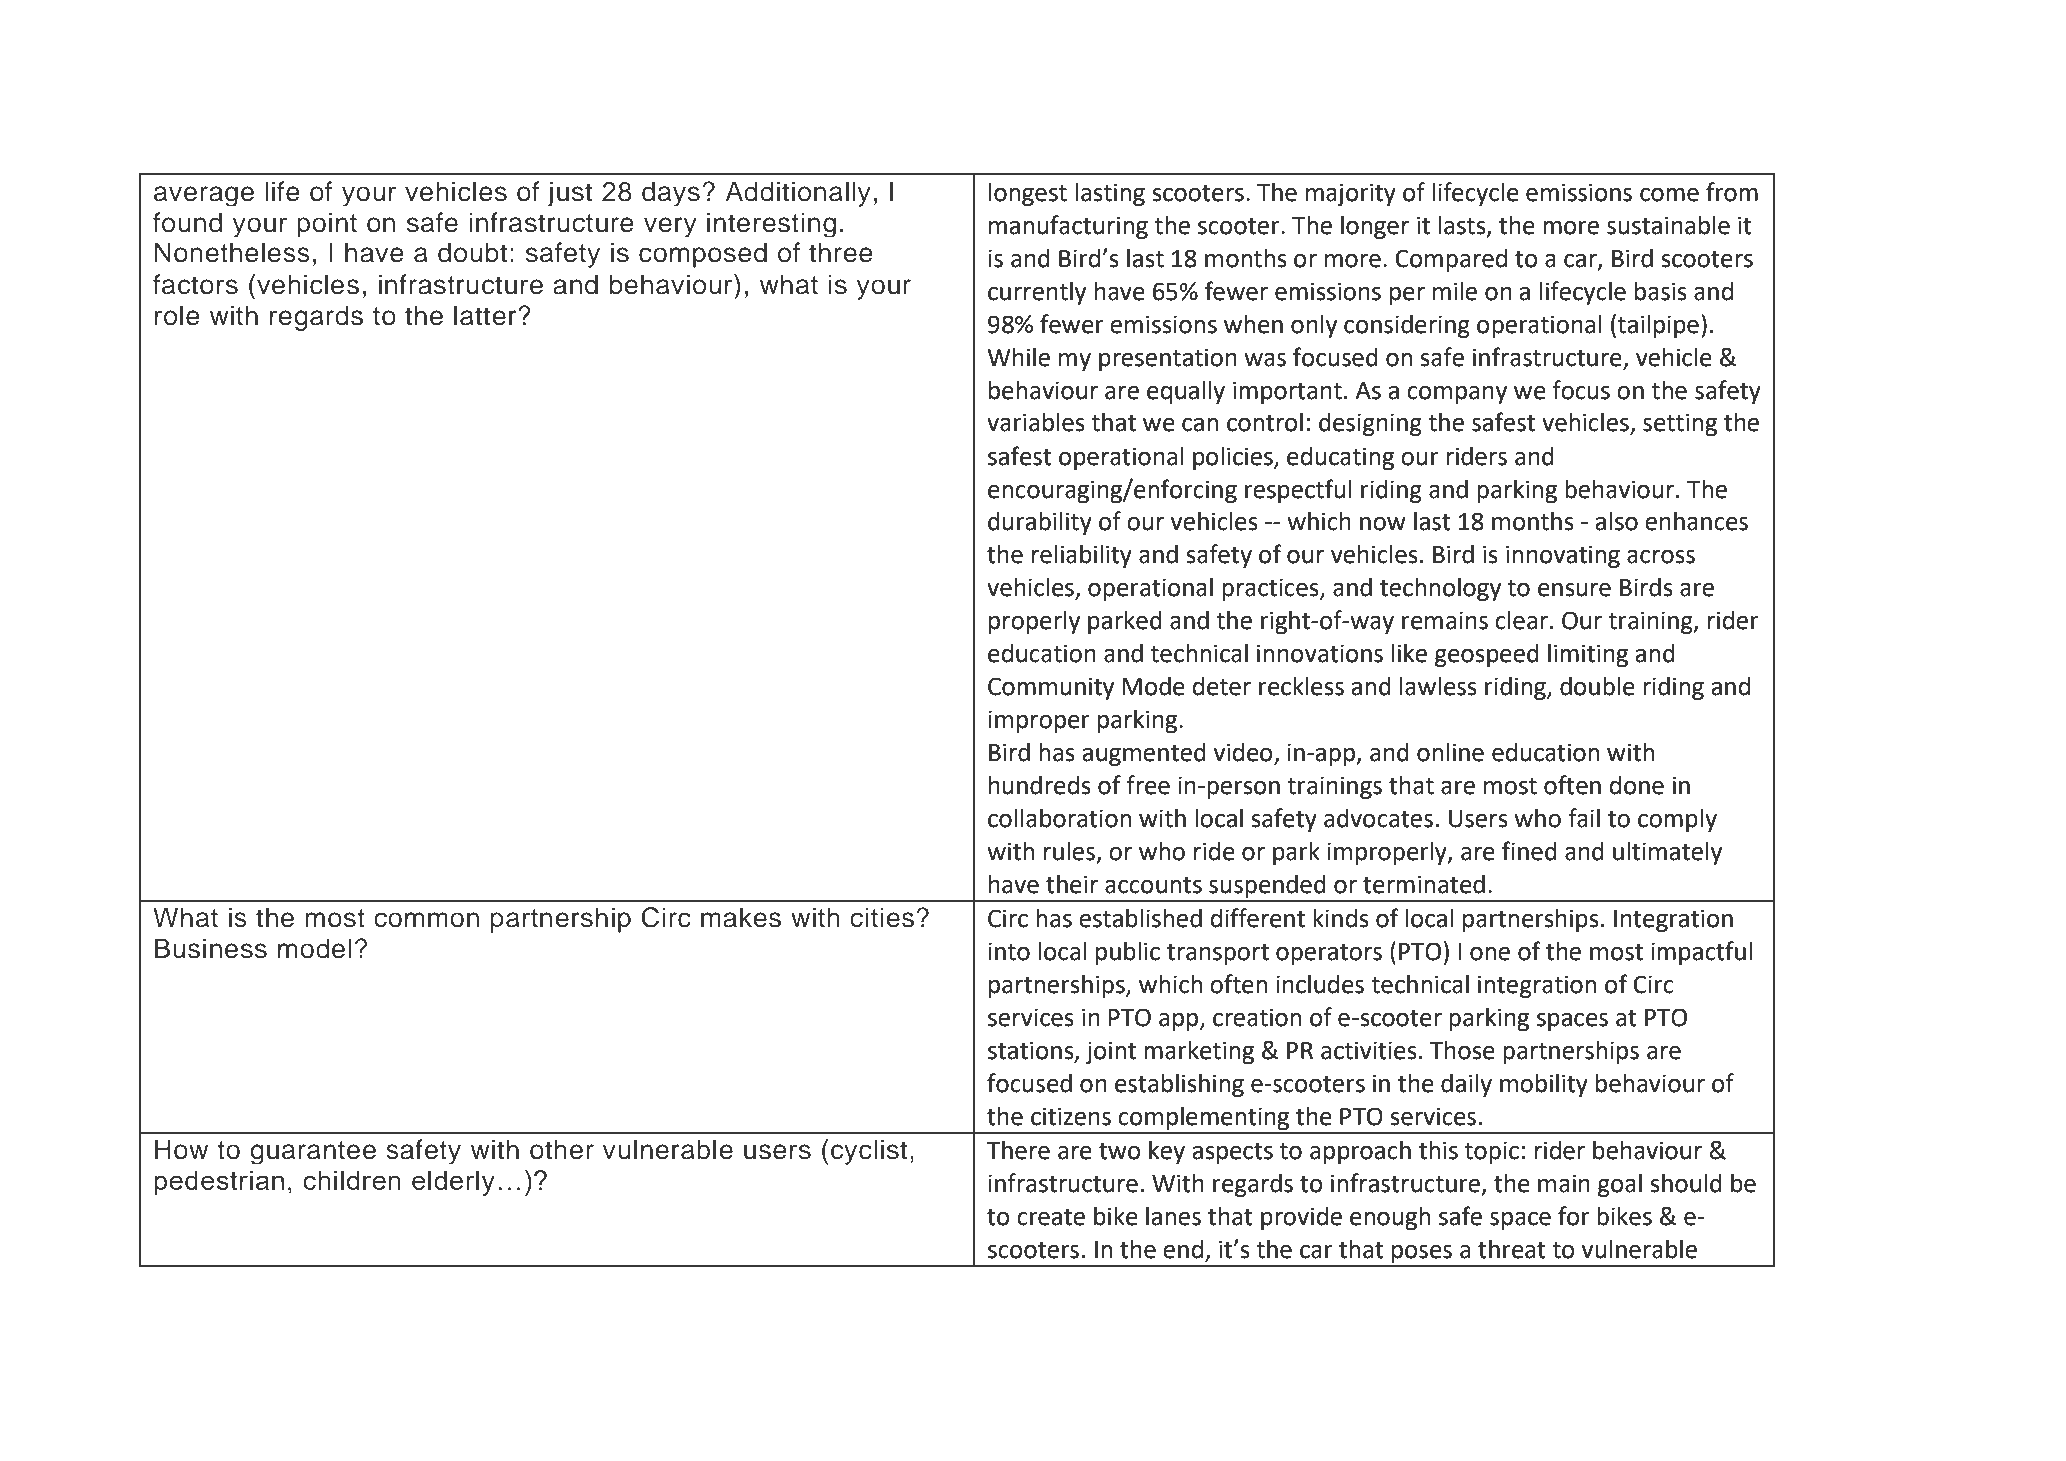 This image has width=2066, height=1461. Describe the element at coordinates (1082, 556) in the image. I see `reliability` at that location.
